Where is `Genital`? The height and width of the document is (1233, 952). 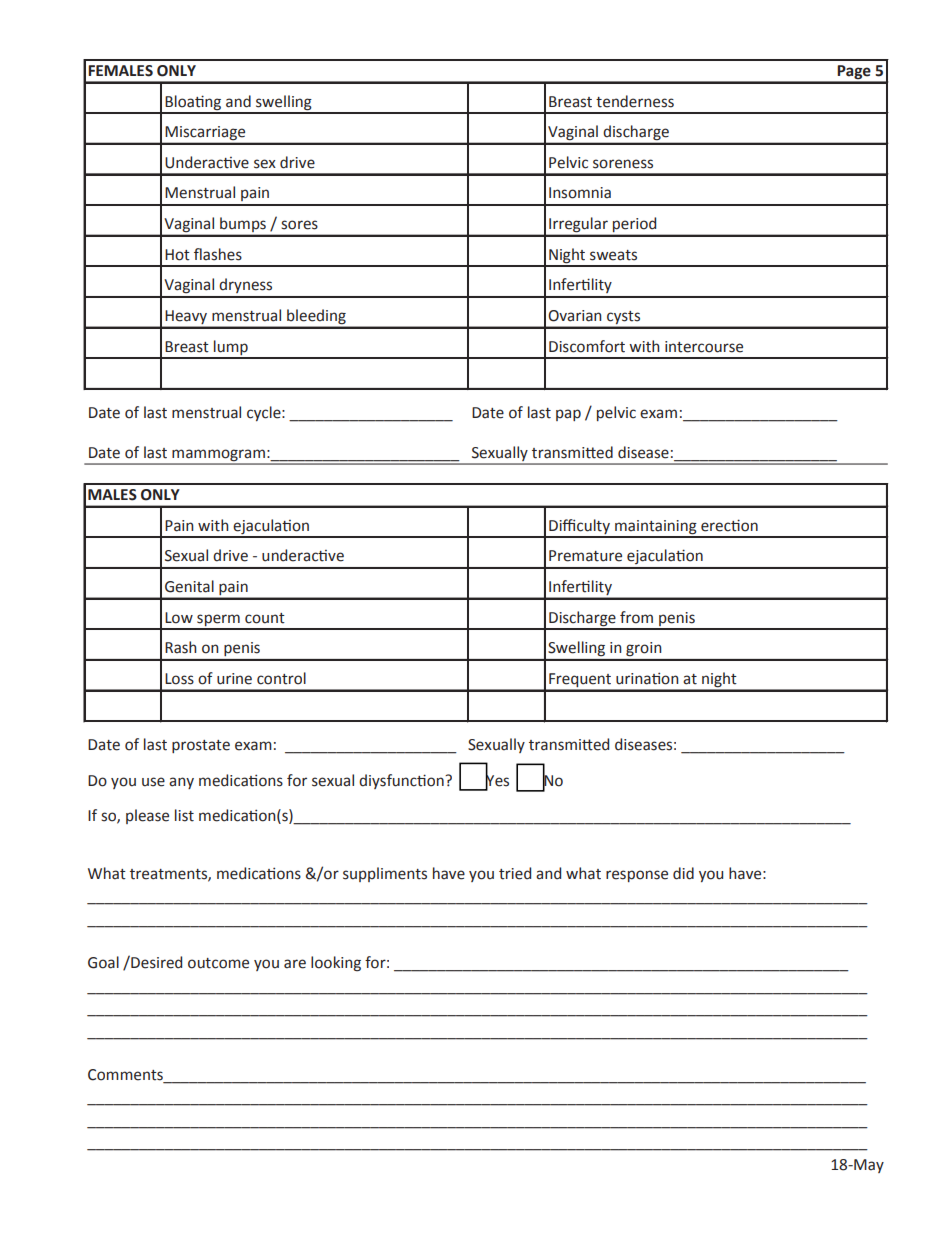 Genital is located at coordinates (189, 586).
